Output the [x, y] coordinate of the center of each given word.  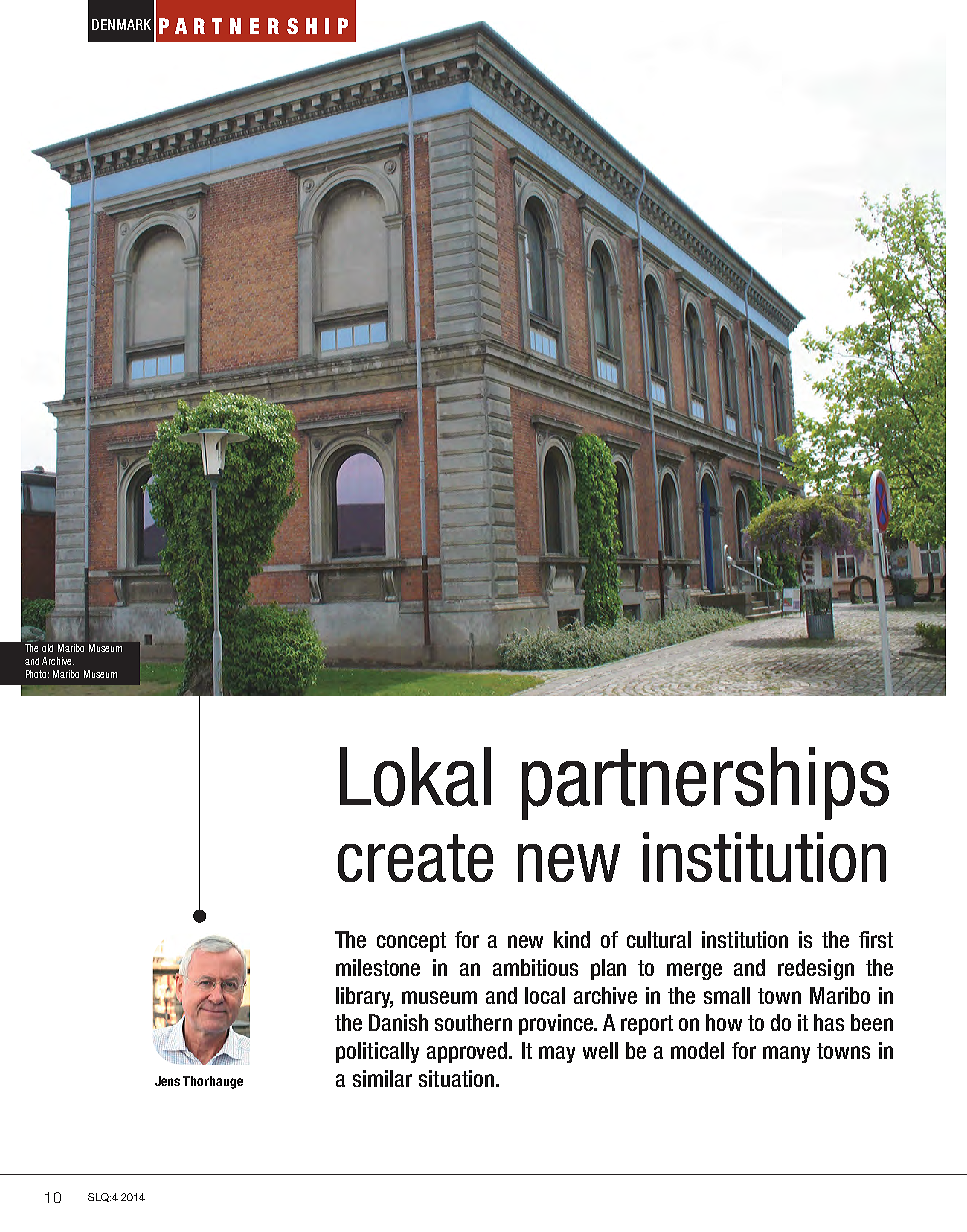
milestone [378, 967]
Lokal [415, 777]
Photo [37, 674]
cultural [659, 939]
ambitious [535, 967]
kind [572, 939]
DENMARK [121, 24]
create [415, 858]
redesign [816, 969]
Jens [167, 1081]
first [876, 939]
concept [411, 942]
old [47, 648]
